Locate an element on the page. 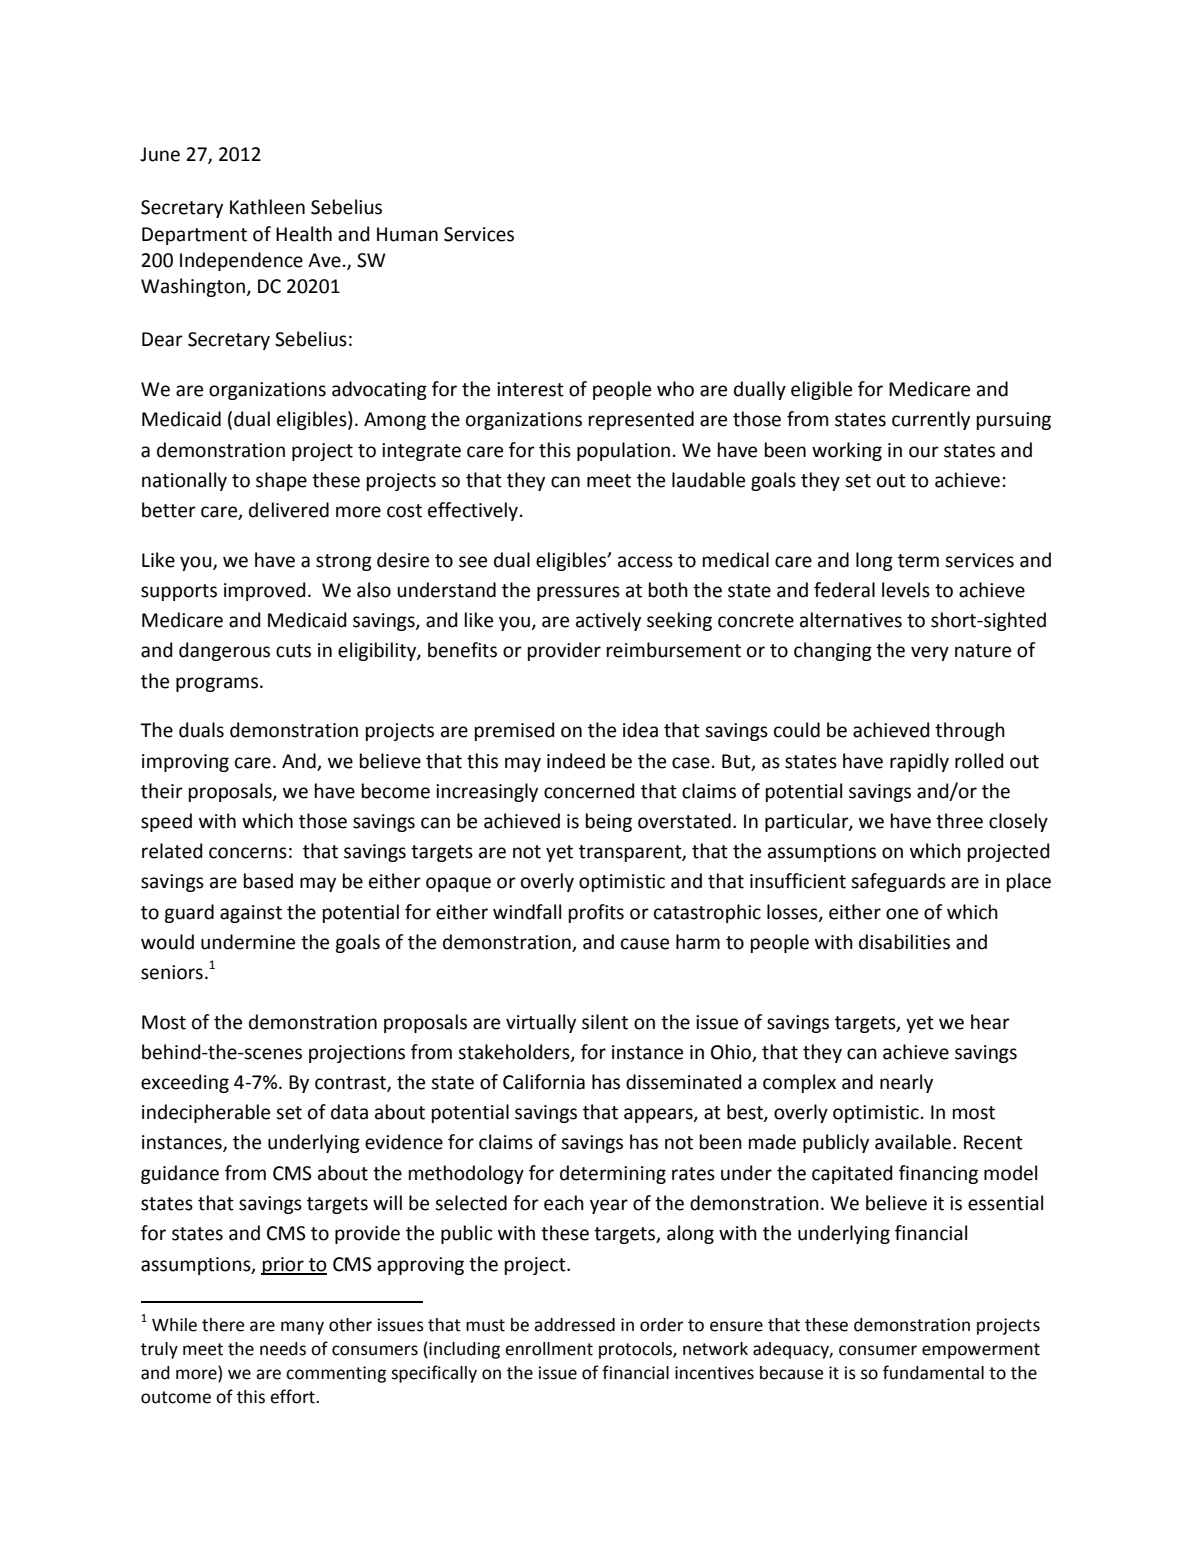  improving is located at coordinates (185, 763).
